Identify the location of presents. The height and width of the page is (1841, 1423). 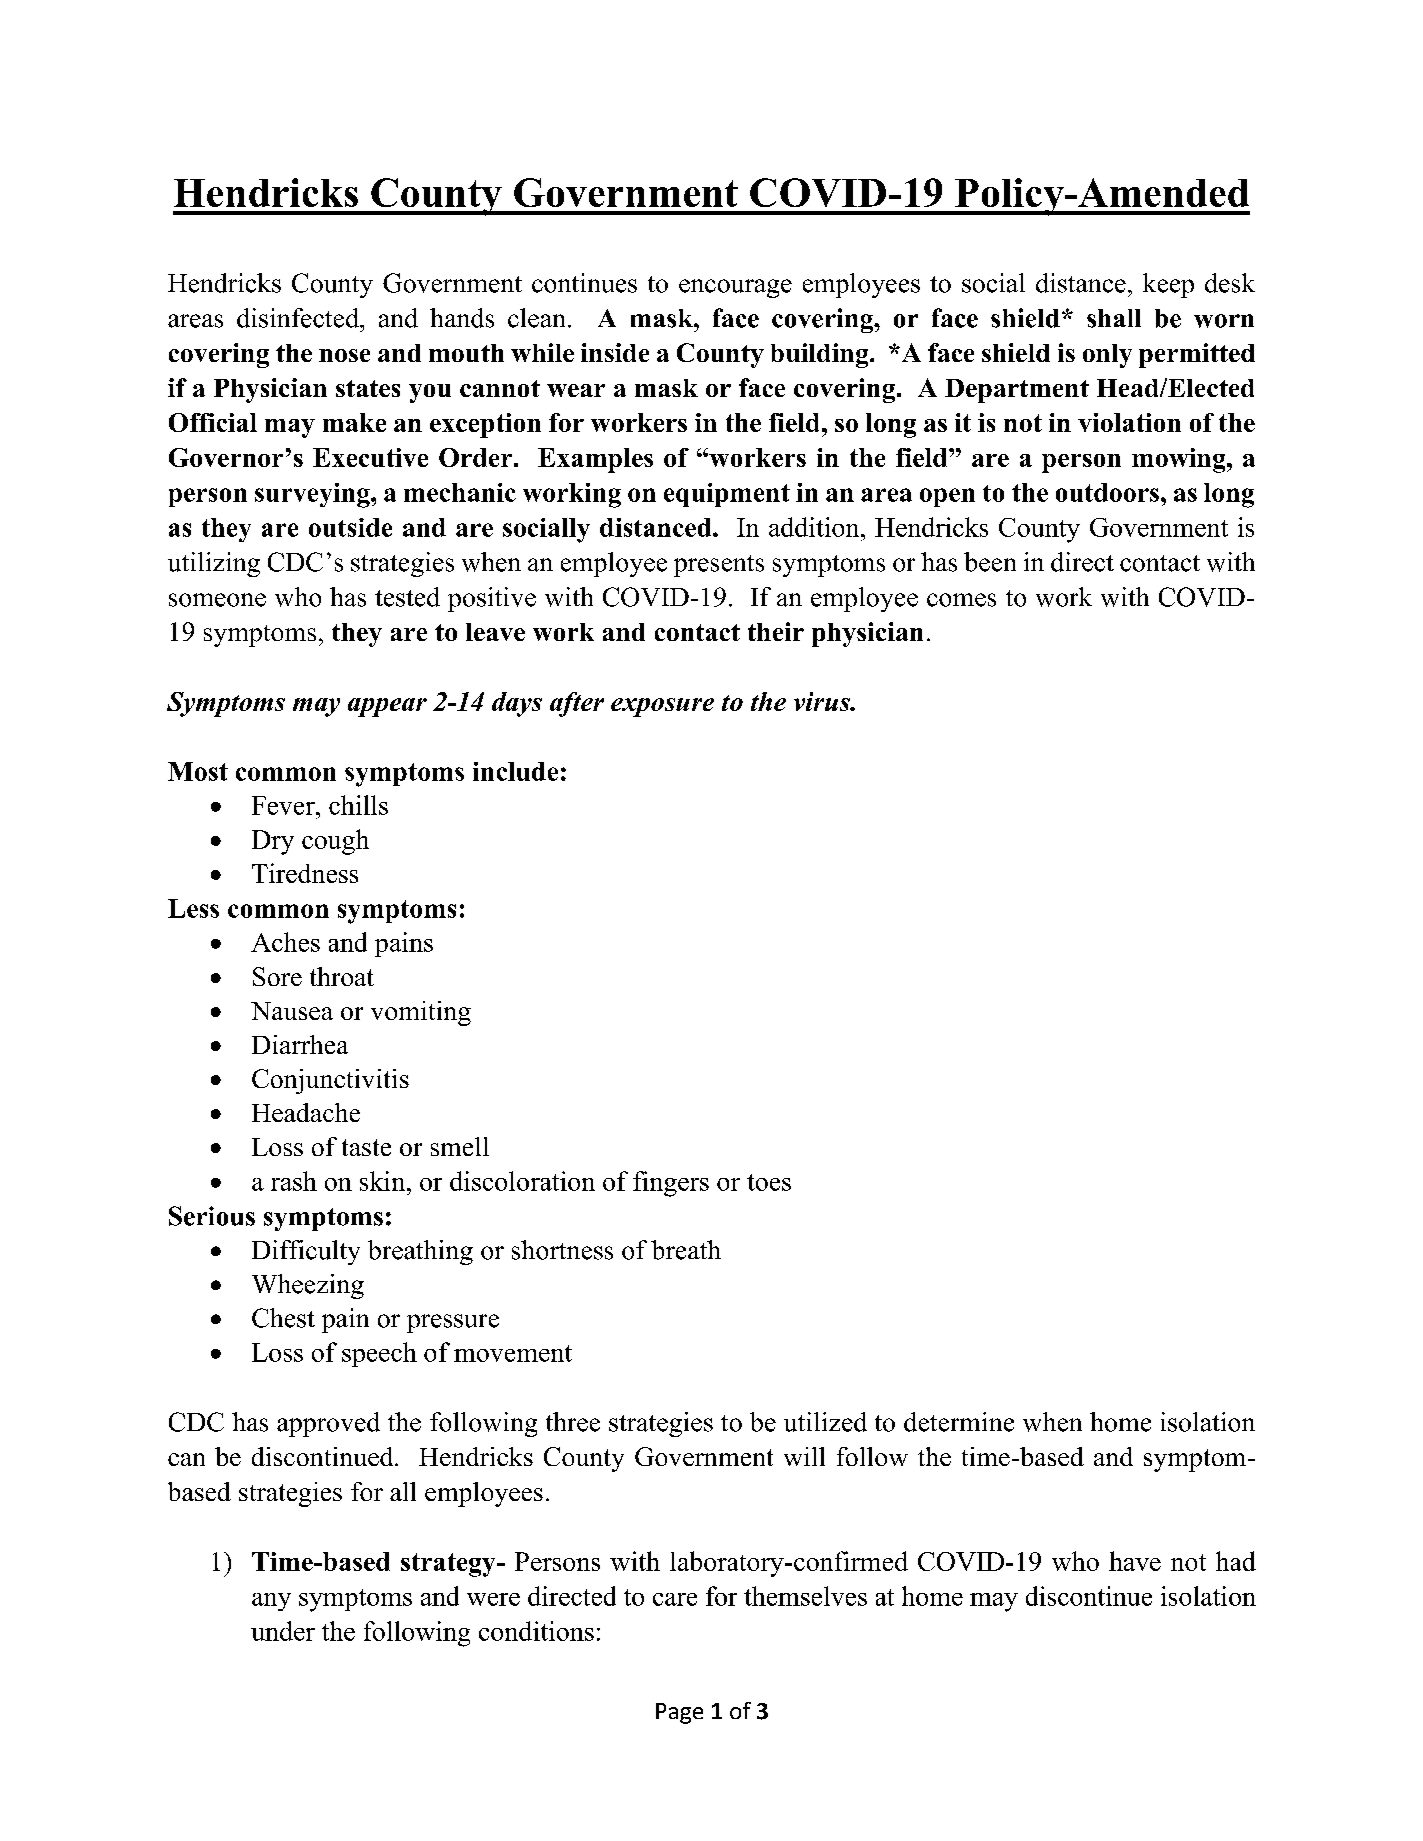
(719, 566).
